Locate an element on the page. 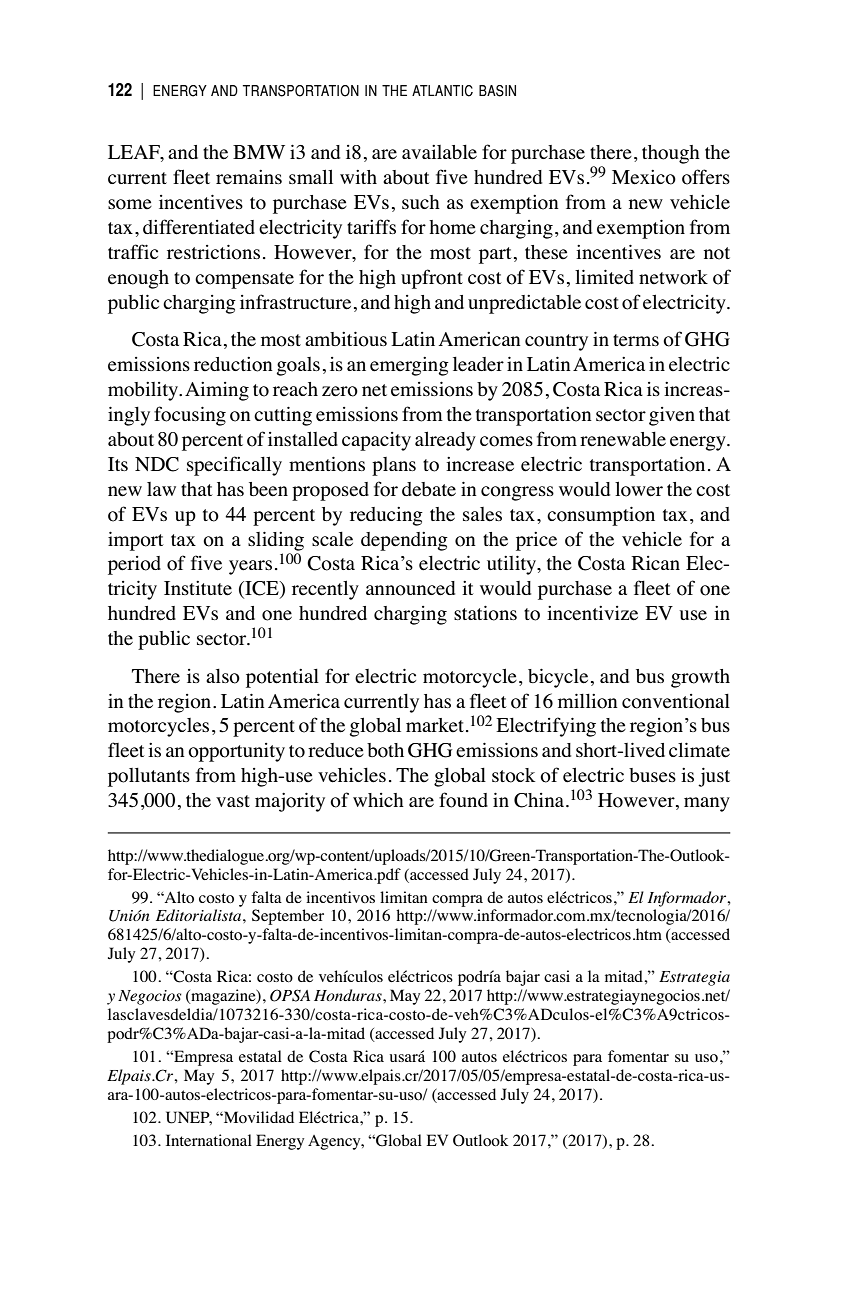  also is located at coordinates (223, 676).
